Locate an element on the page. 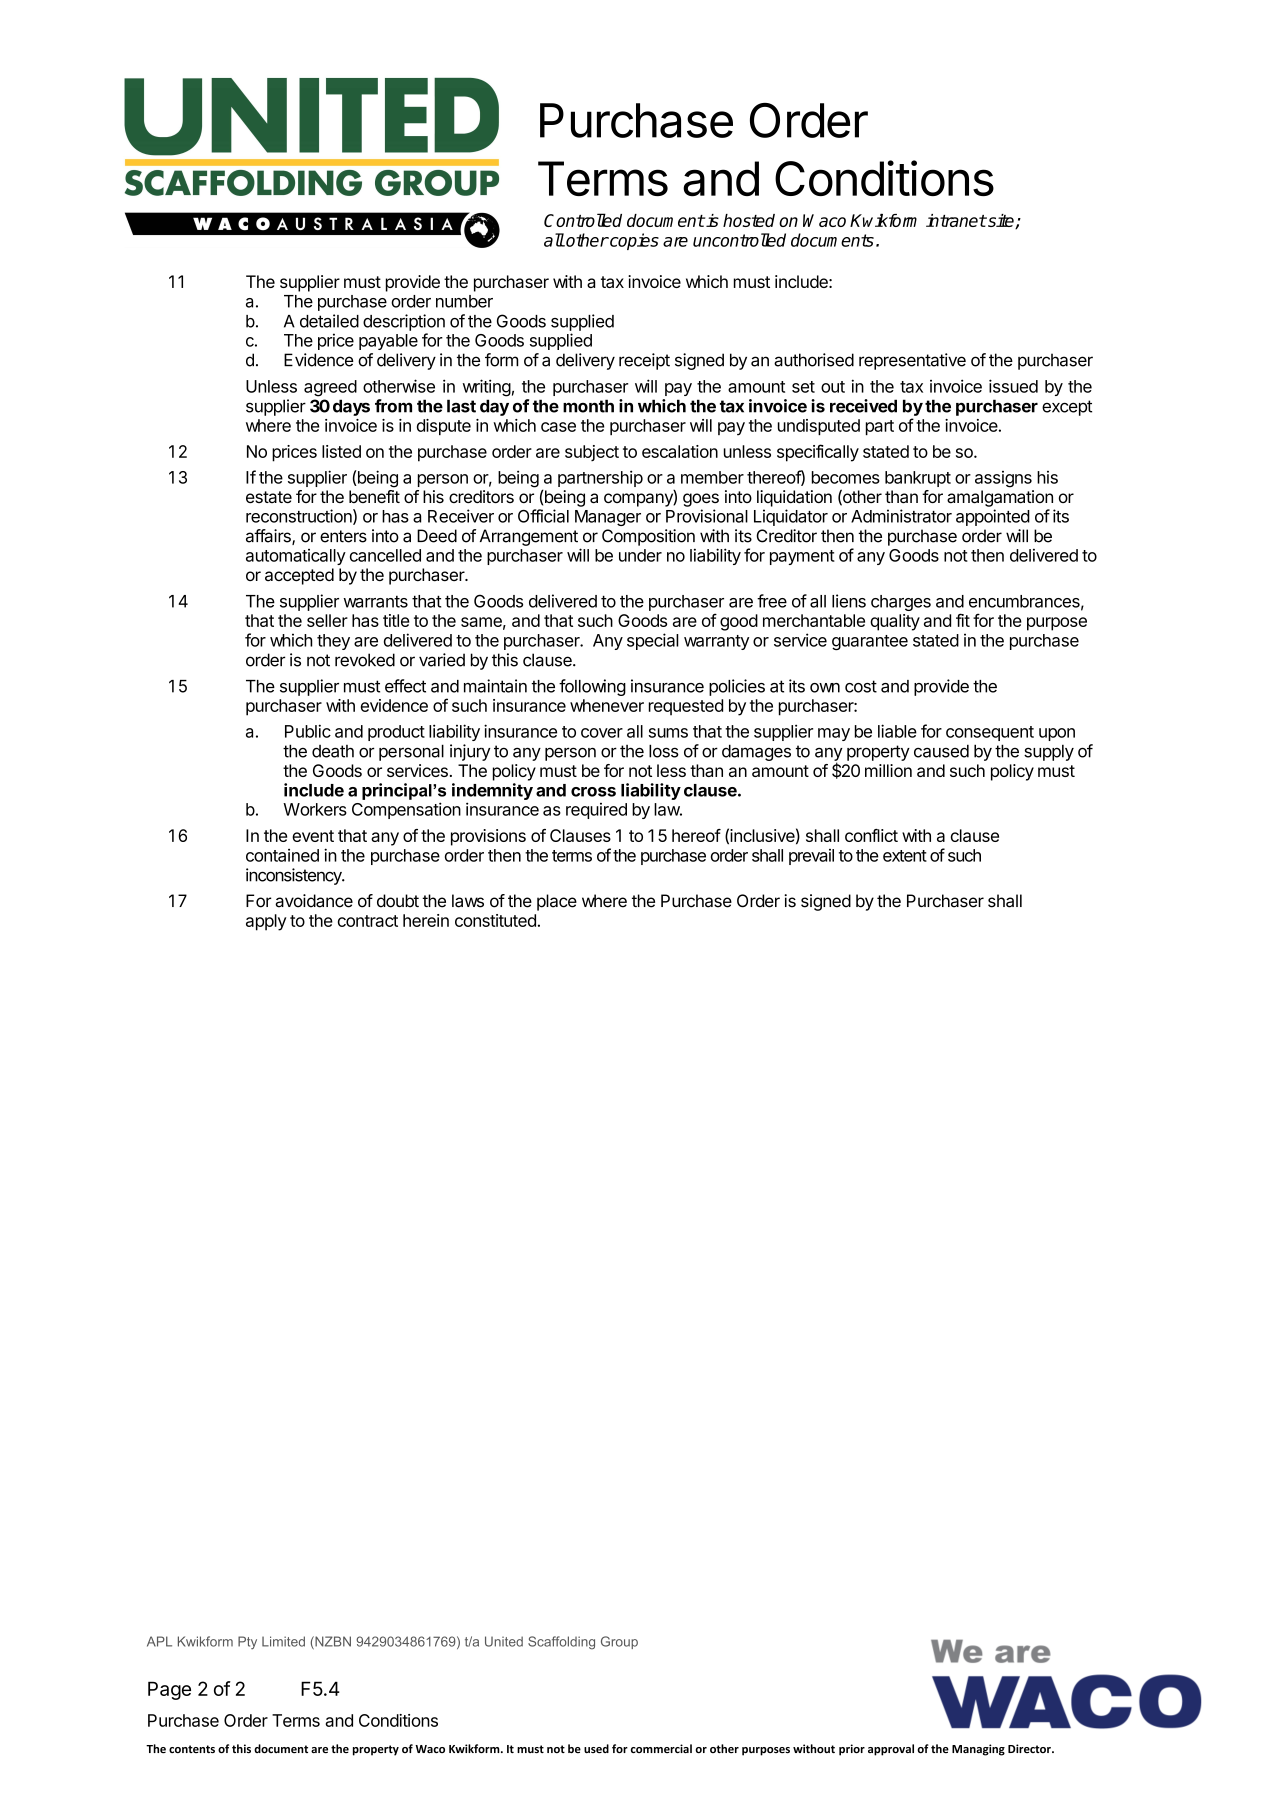  representative is located at coordinates (912, 361).
